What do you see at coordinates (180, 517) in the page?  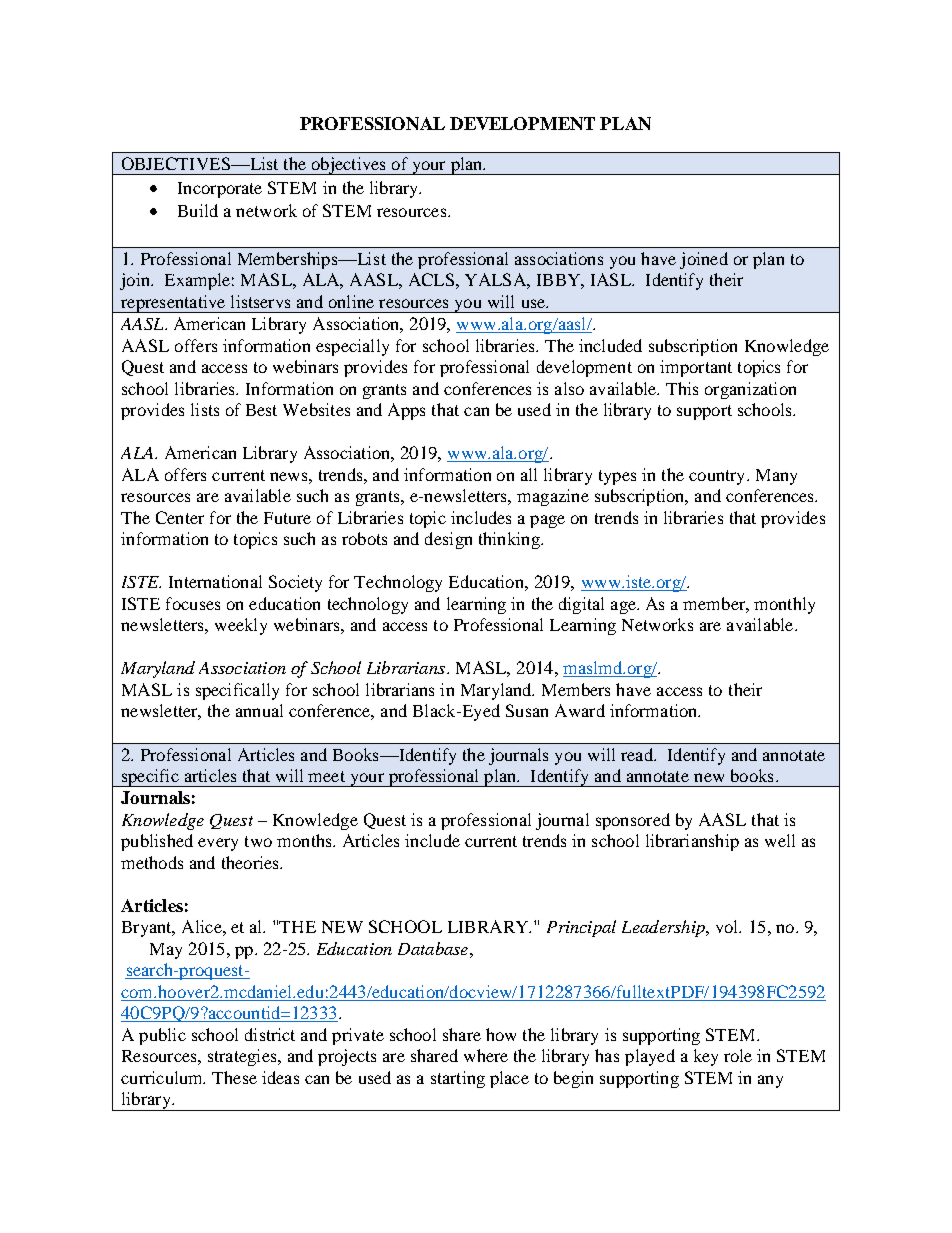 I see `Center` at bounding box center [180, 517].
